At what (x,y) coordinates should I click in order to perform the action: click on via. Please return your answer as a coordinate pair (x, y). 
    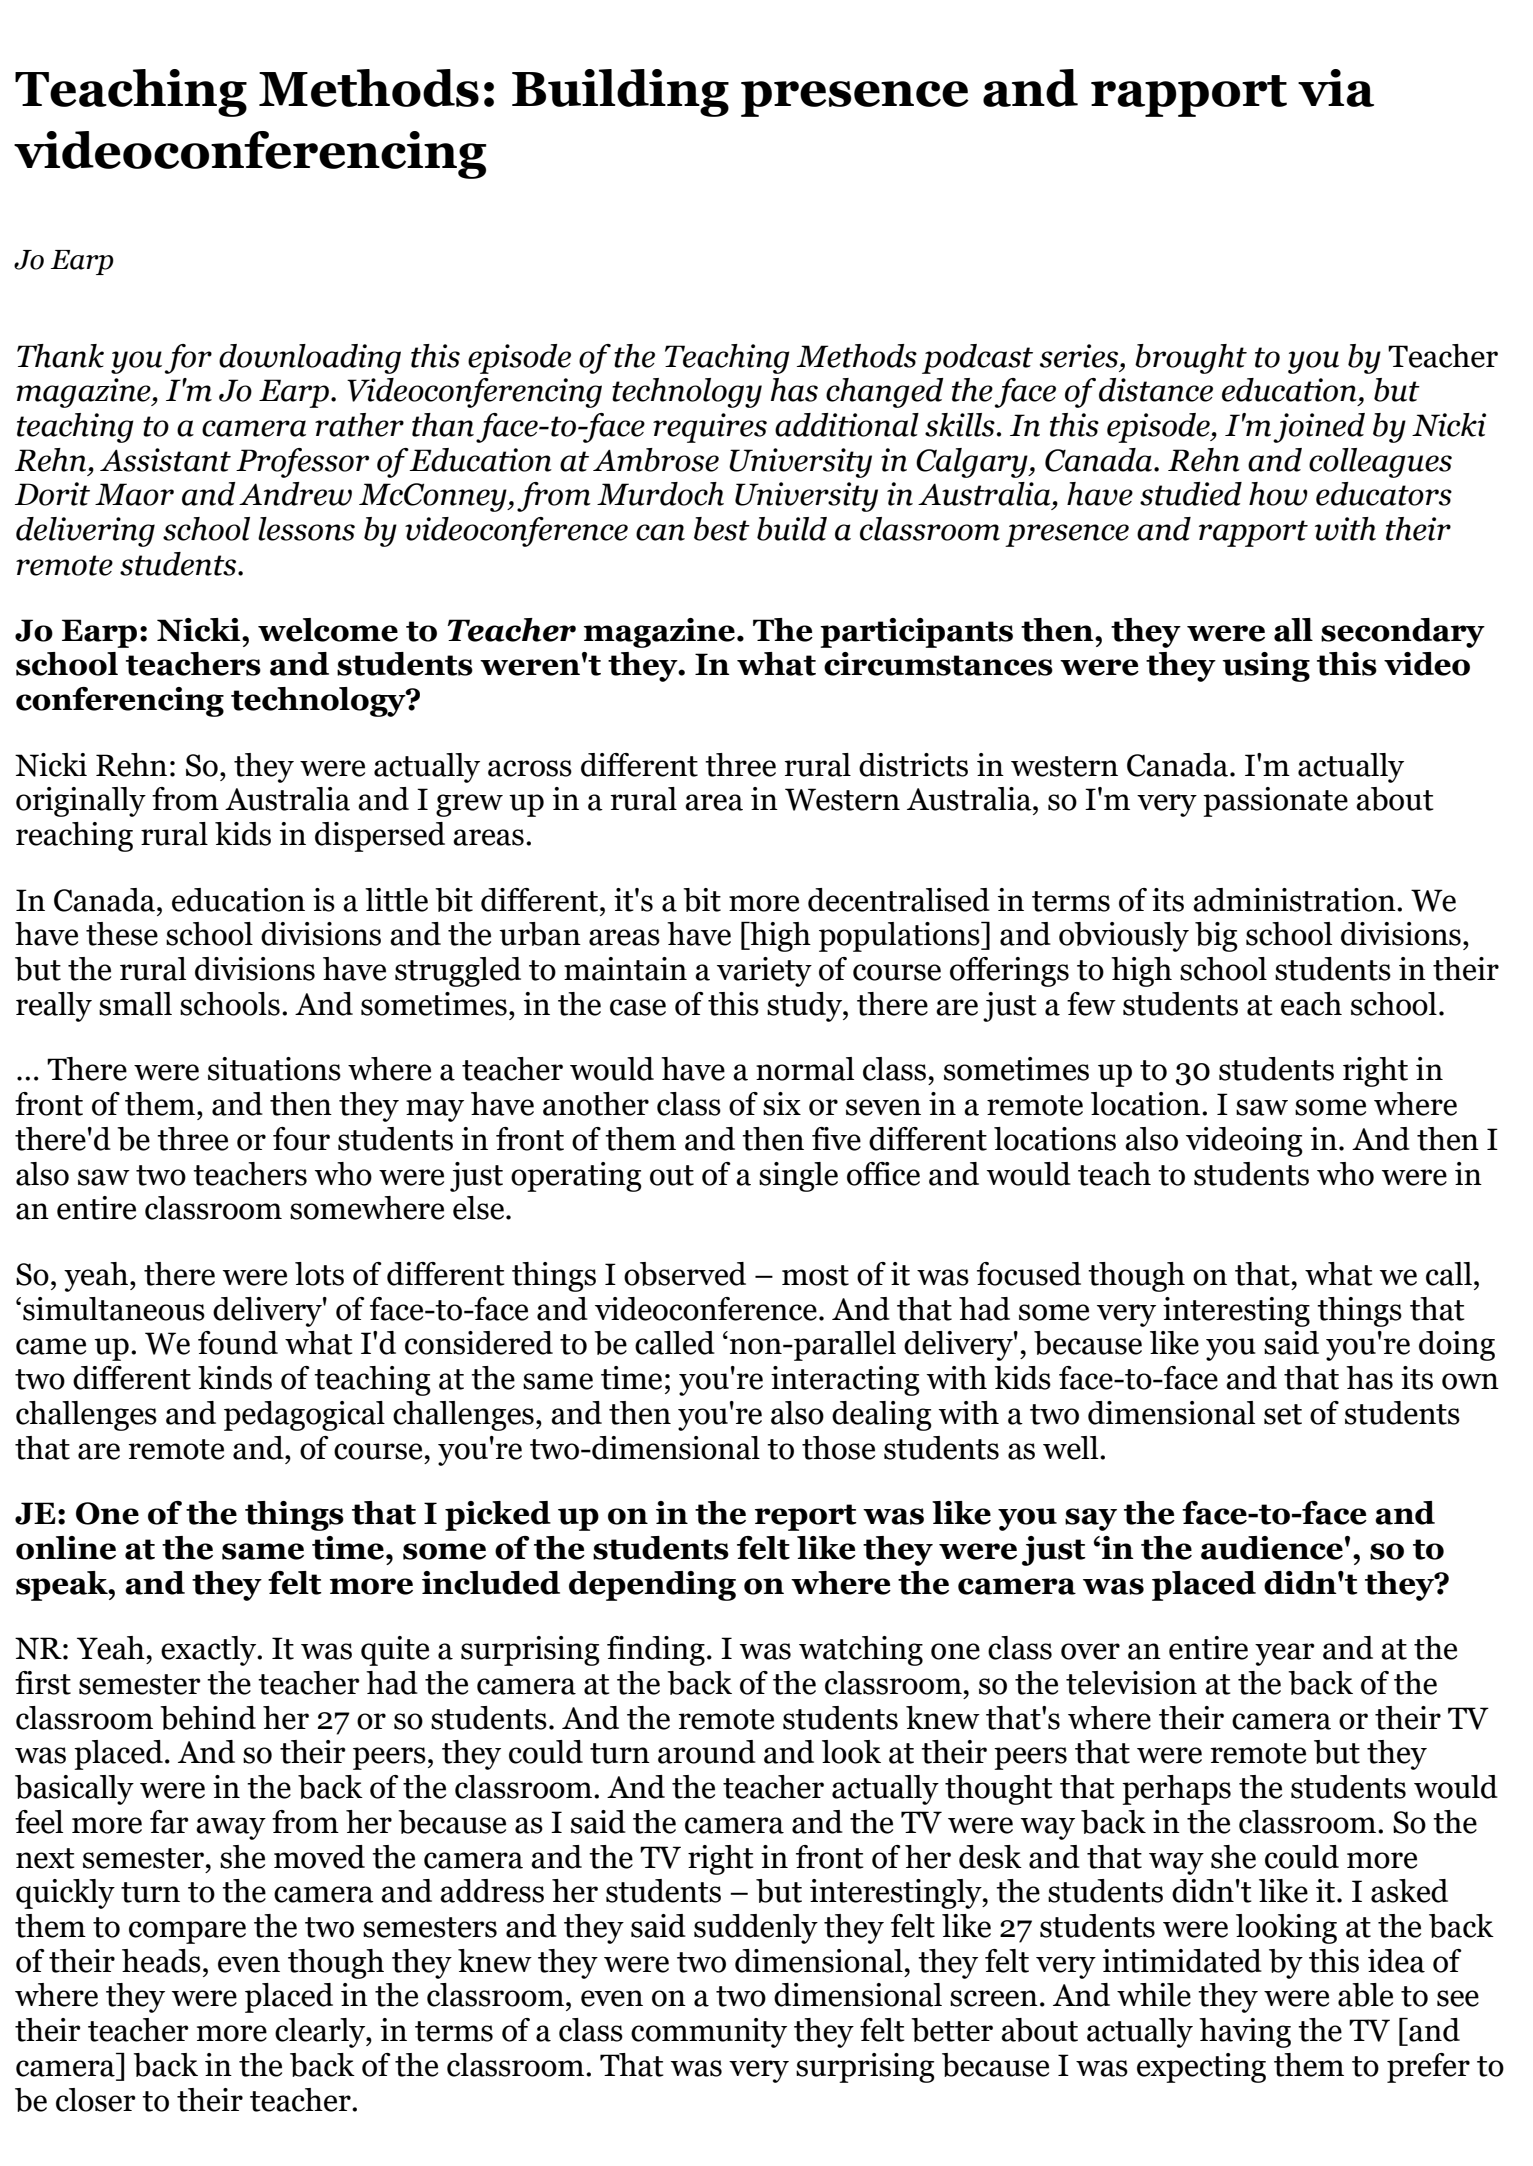
    Looking at the image, I should click on (1336, 88).
